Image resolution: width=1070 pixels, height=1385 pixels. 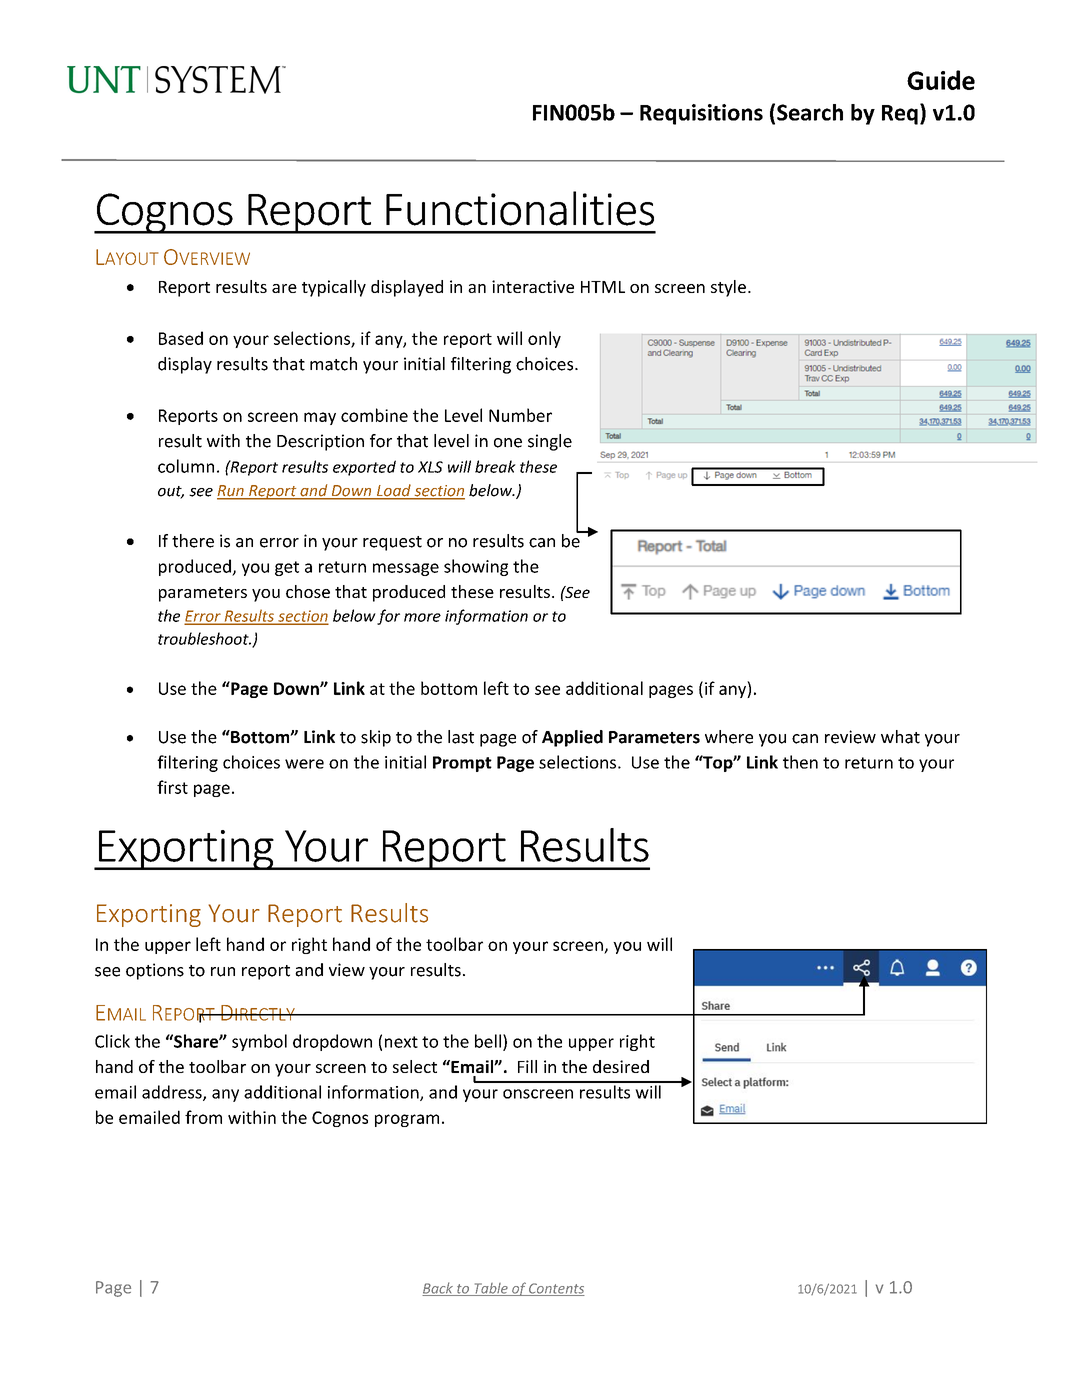 What do you see at coordinates (810, 112) in the screenshot?
I see `Search` at bounding box center [810, 112].
